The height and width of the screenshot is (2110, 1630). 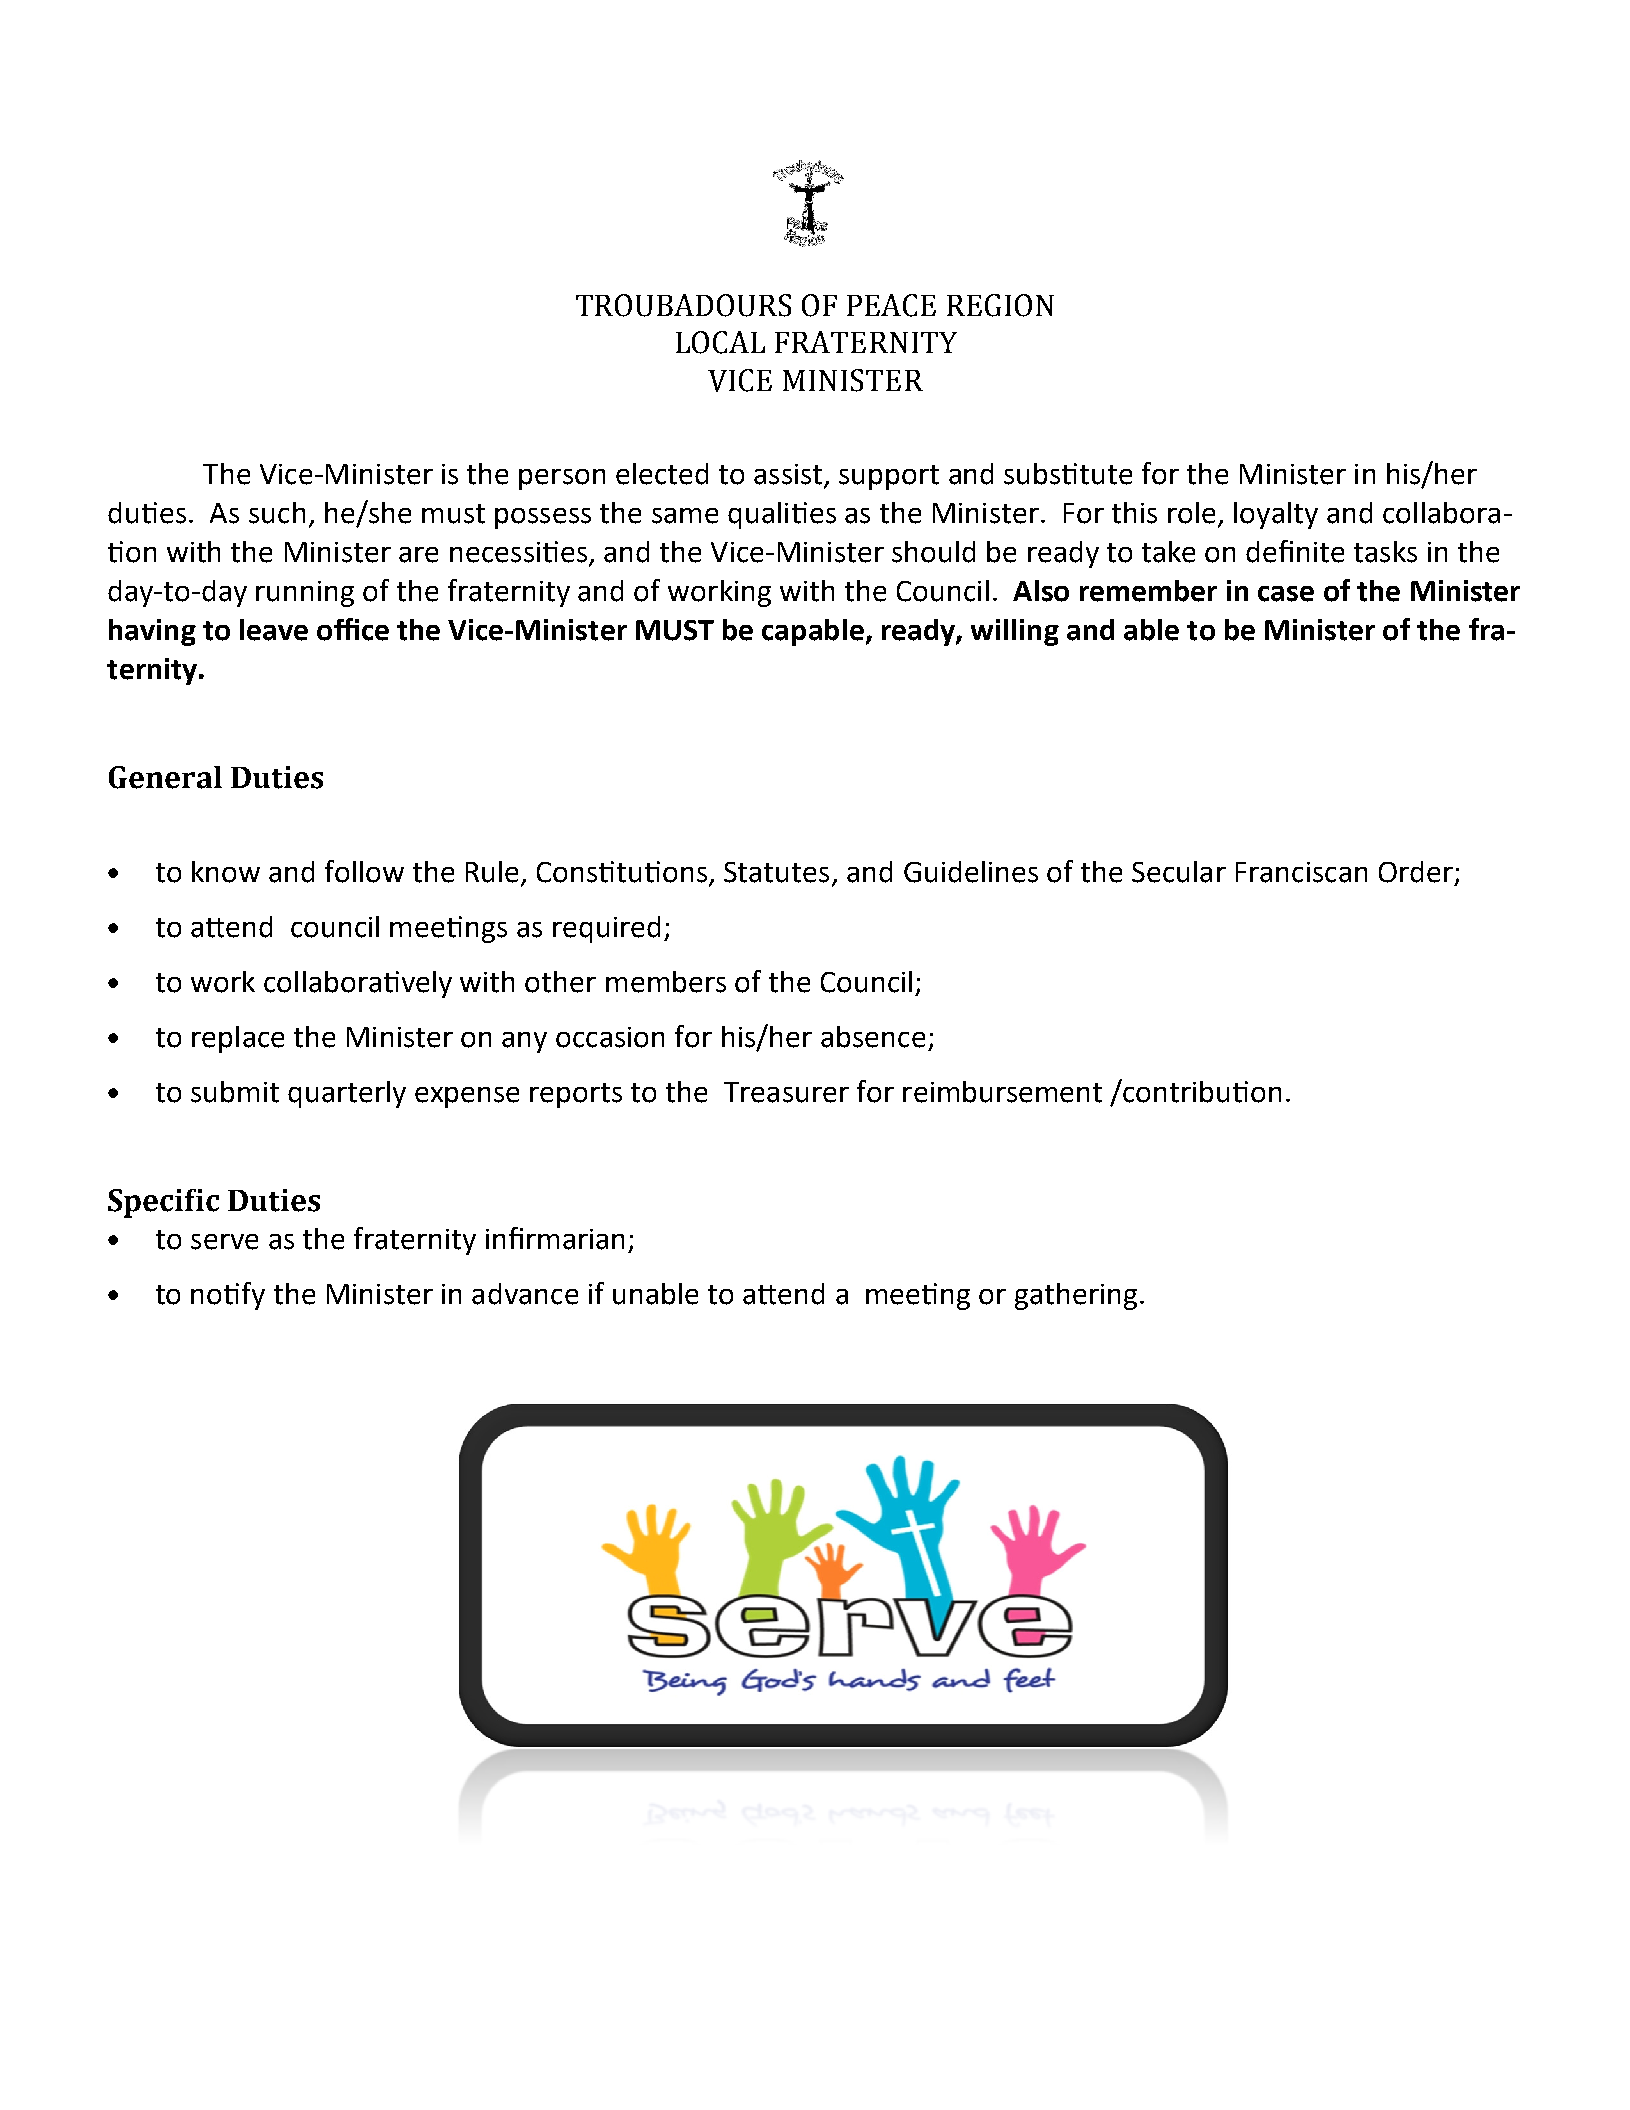 What do you see at coordinates (1015, 632) in the screenshot?
I see `willing` at bounding box center [1015, 632].
